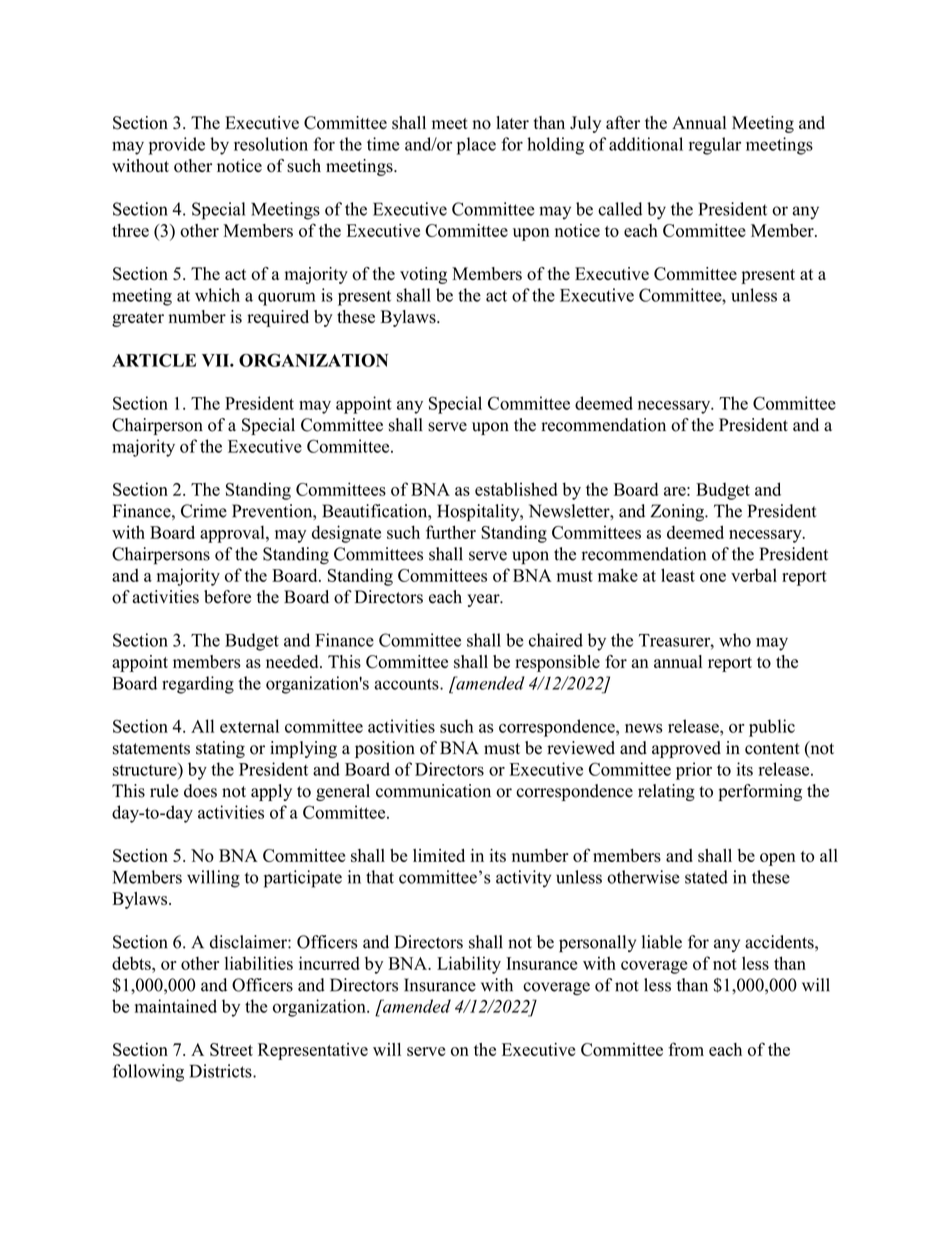 This screenshot has width=952, height=1233. Describe the element at coordinates (715, 146) in the screenshot. I see `regular` at that location.
